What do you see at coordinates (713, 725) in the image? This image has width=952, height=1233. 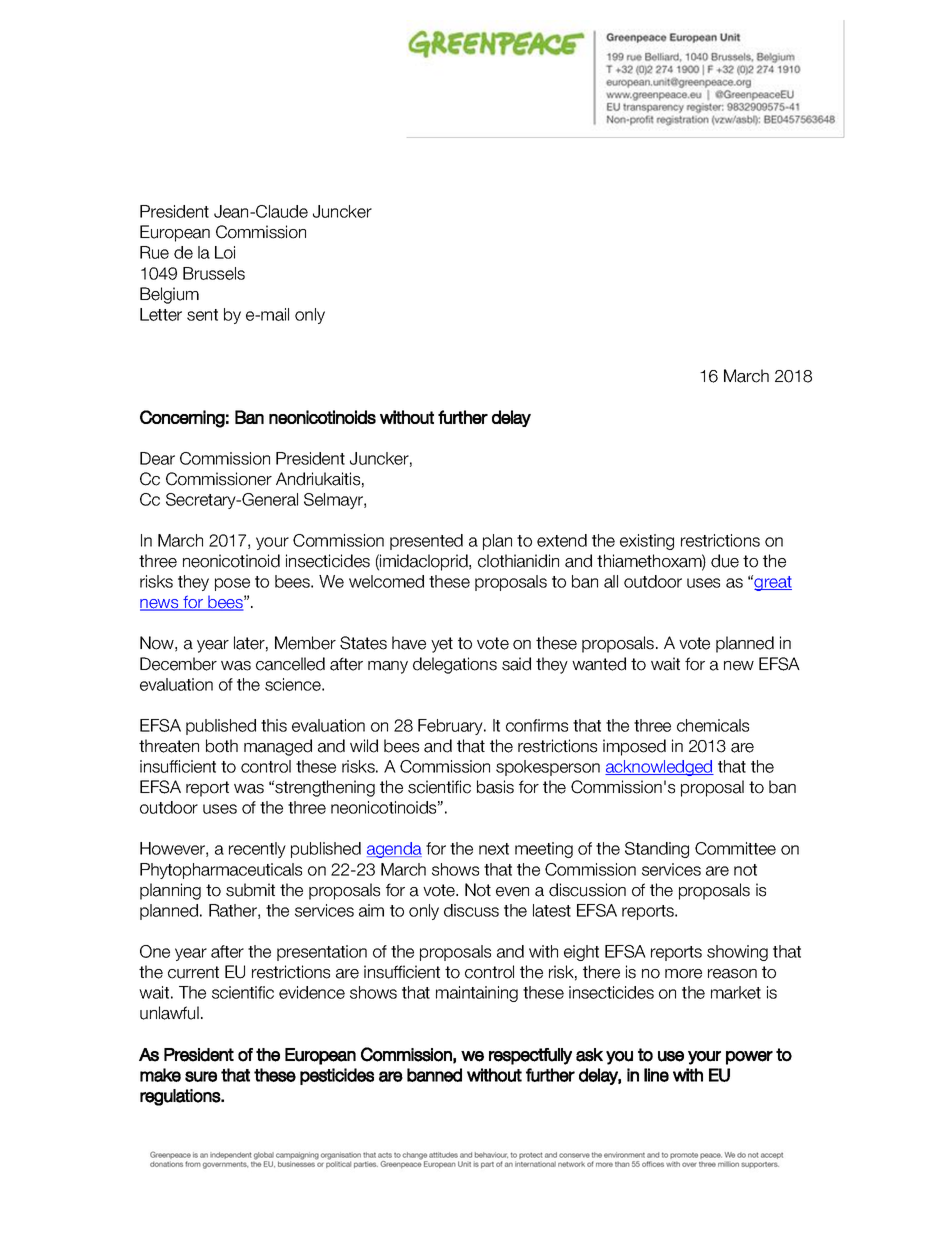 I see `chemicals` at bounding box center [713, 725].
